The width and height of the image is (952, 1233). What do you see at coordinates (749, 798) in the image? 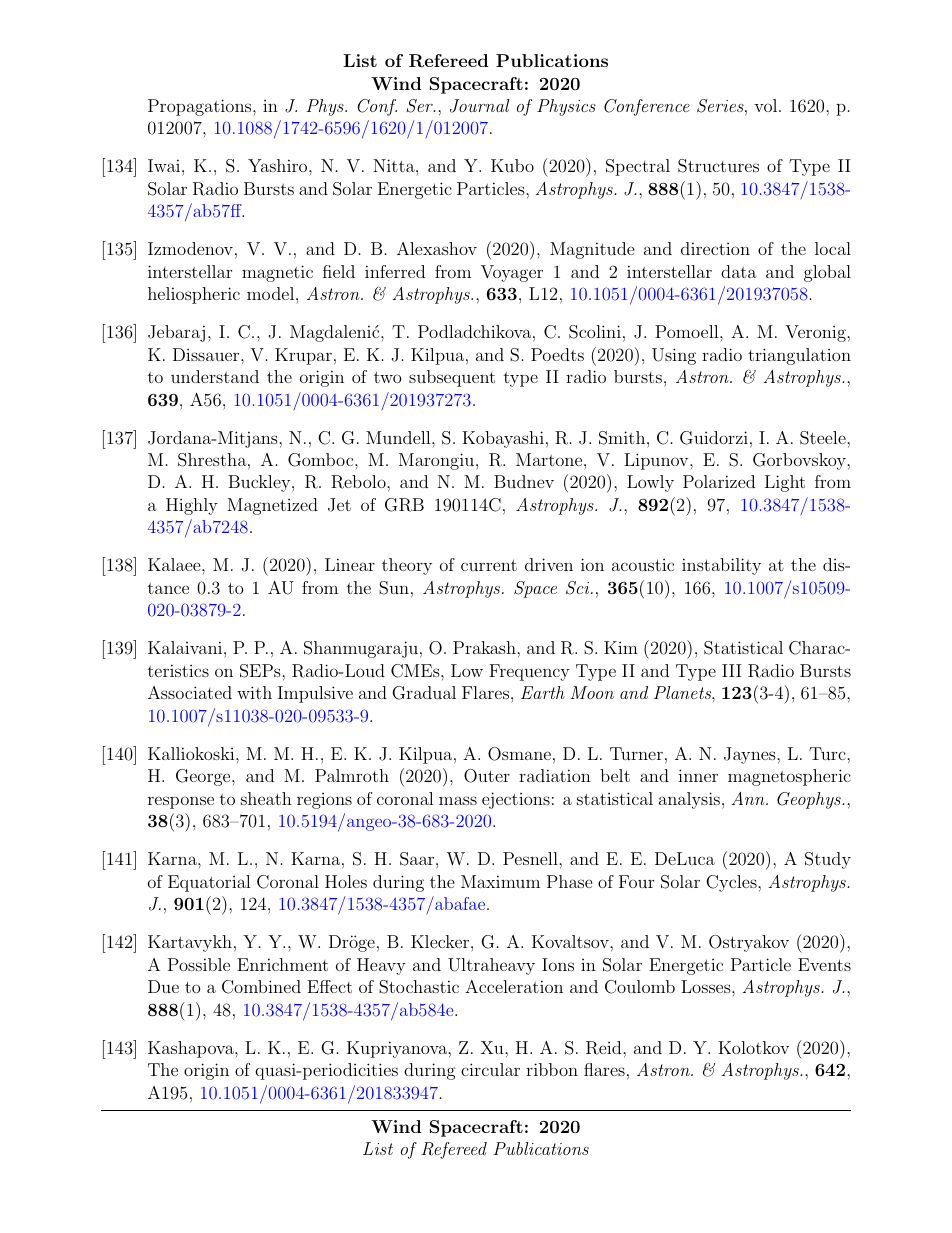
I see `Ann` at bounding box center [749, 798].
